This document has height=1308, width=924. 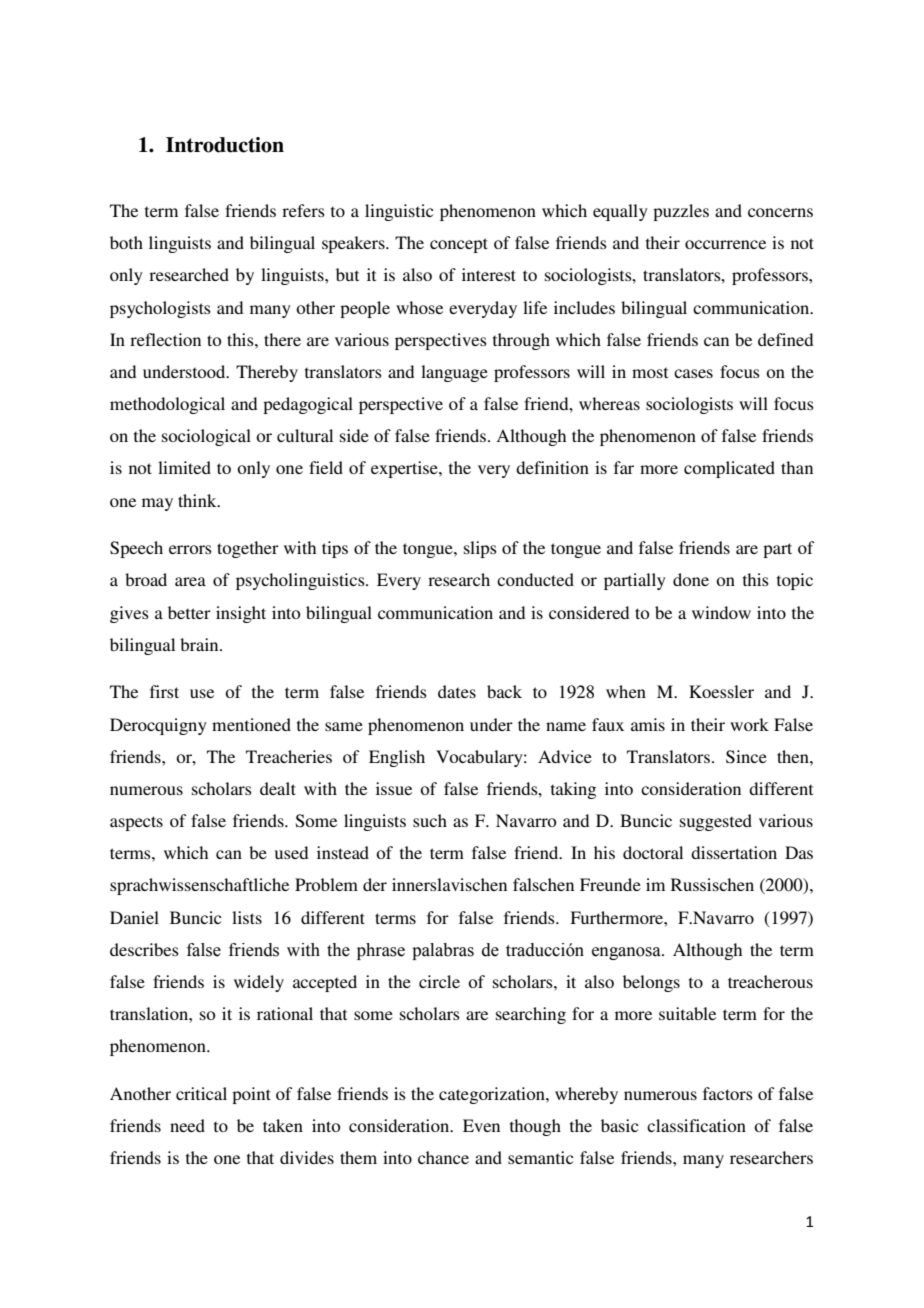 What do you see at coordinates (247, 917) in the document?
I see `lists` at bounding box center [247, 917].
